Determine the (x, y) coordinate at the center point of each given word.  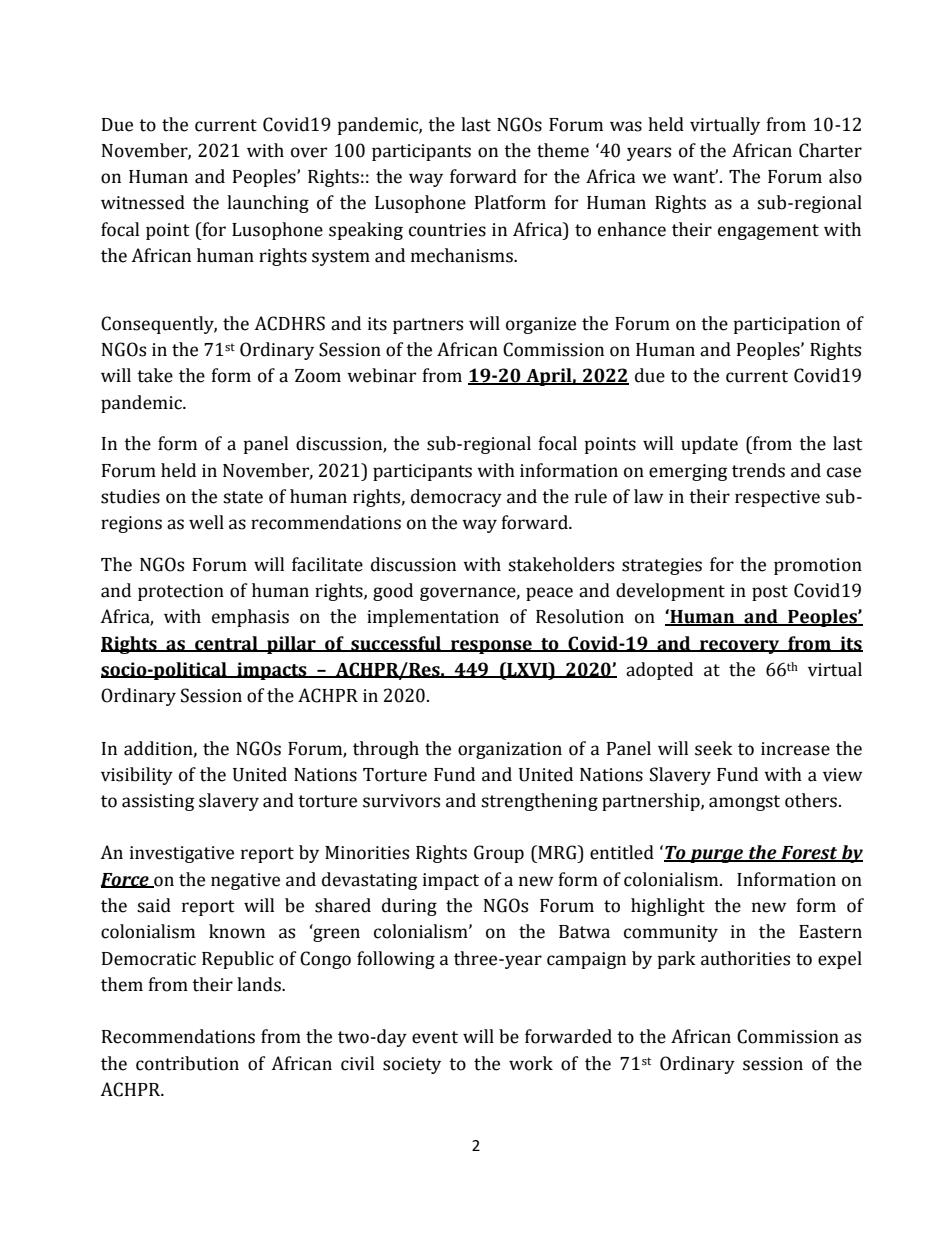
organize (541, 325)
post (770, 593)
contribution (187, 1063)
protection (181, 592)
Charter (830, 150)
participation (787, 325)
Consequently (159, 325)
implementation (433, 618)
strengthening (539, 802)
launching (268, 204)
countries (447, 230)
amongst (744, 803)
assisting (158, 802)
